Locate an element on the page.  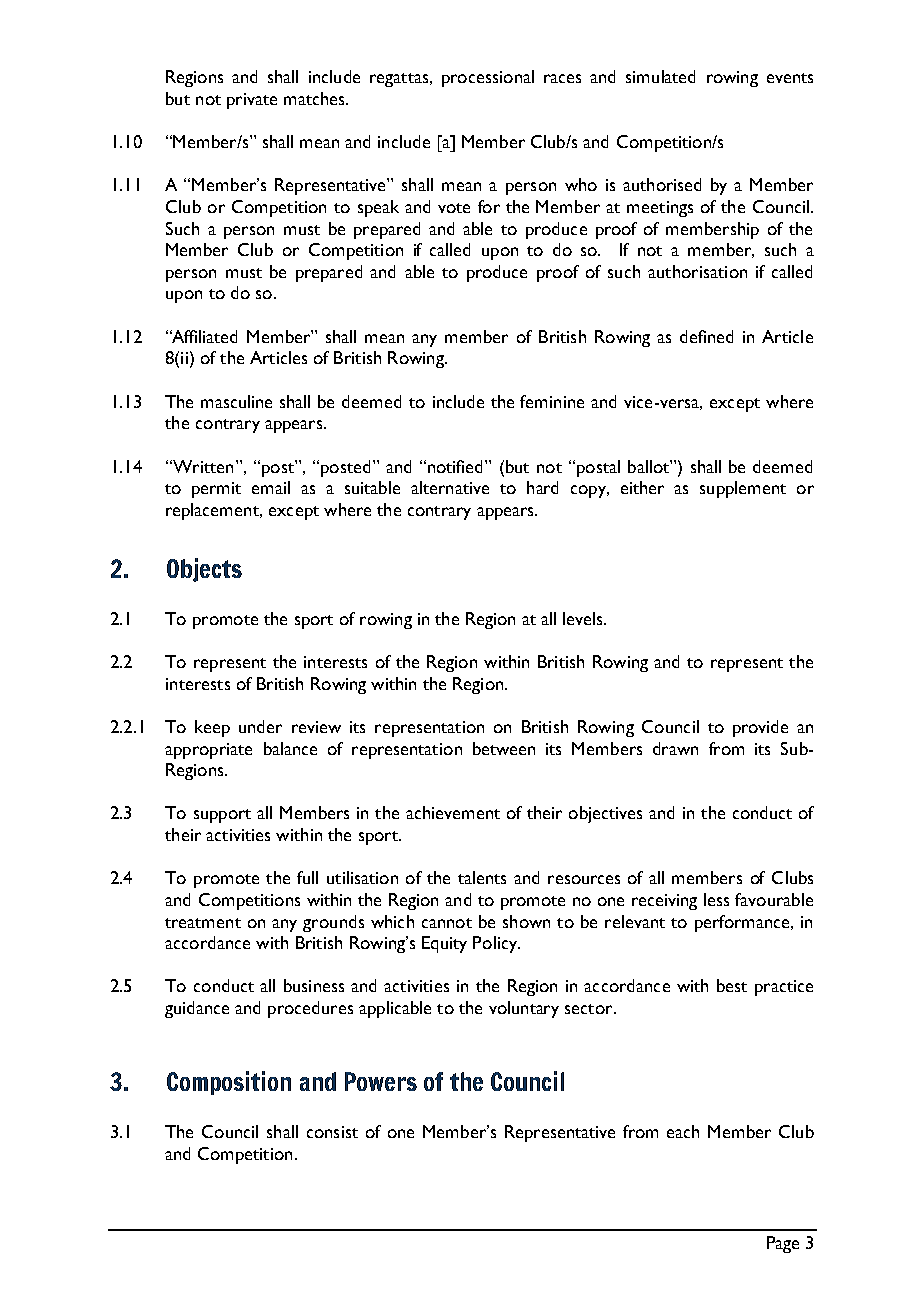
provide is located at coordinates (760, 728).
